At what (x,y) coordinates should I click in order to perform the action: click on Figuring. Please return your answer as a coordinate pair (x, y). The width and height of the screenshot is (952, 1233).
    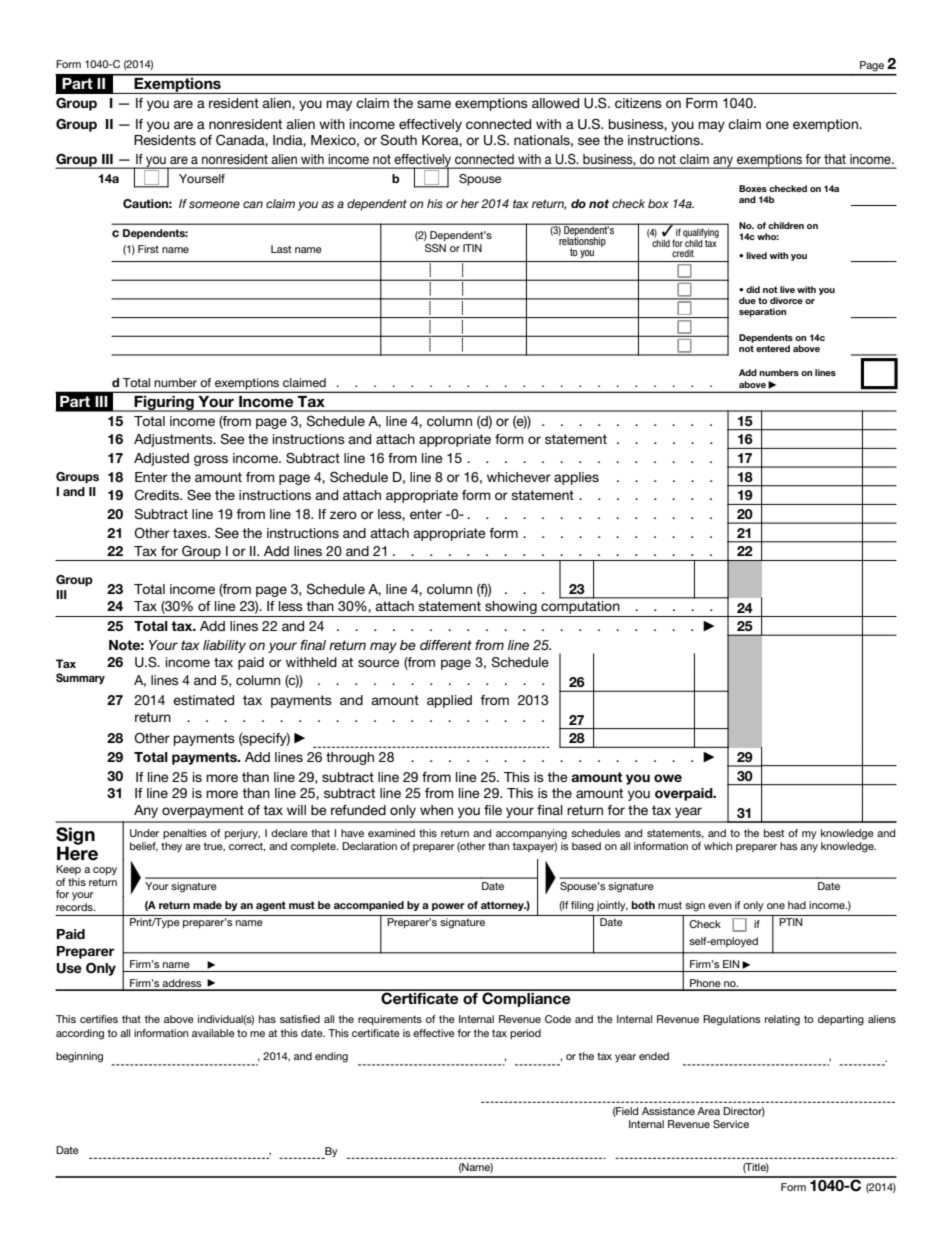
    Looking at the image, I should click on (164, 404).
